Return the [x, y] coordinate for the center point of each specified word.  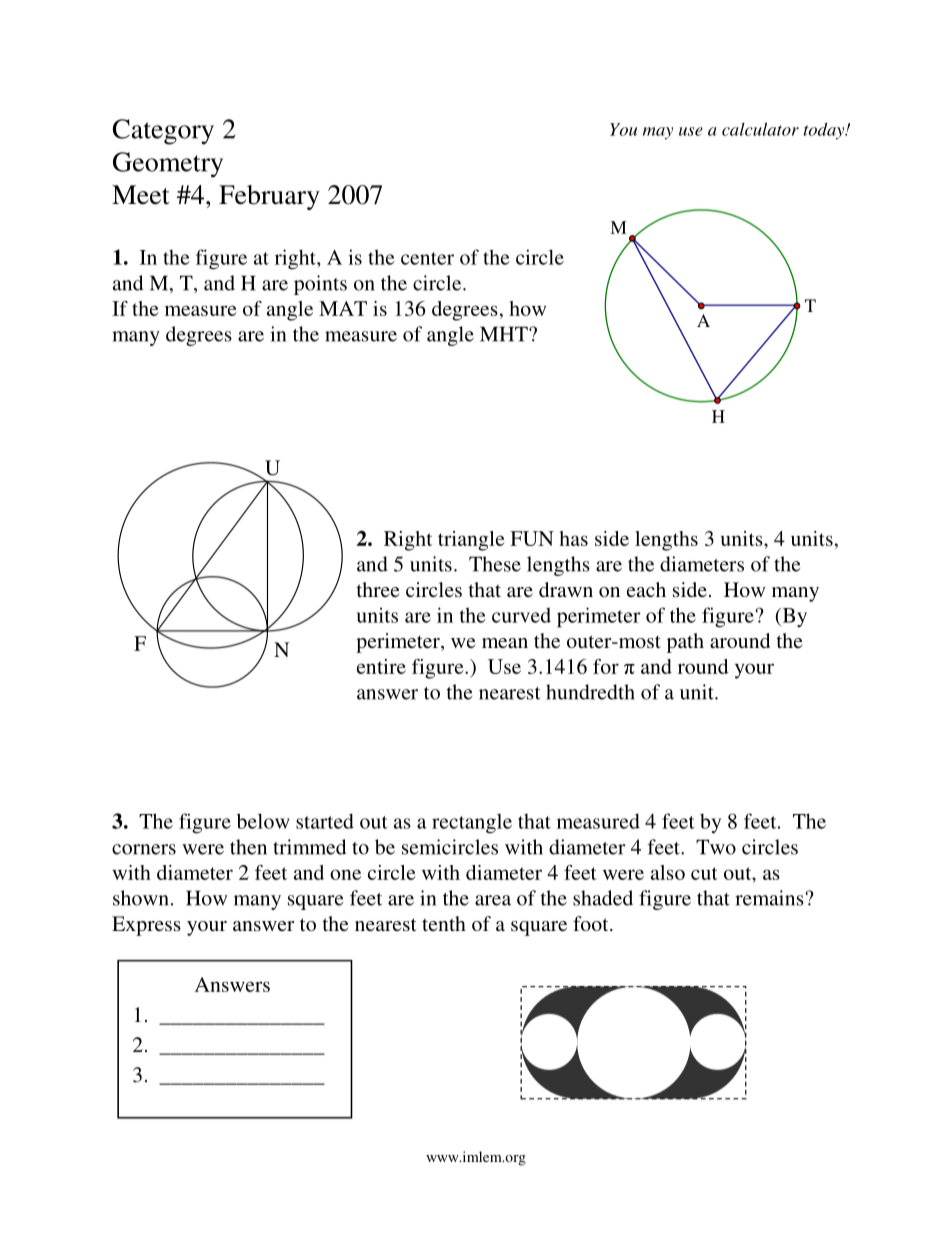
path [685, 643]
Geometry [168, 165]
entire [381, 666]
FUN [532, 538]
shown [141, 898]
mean [505, 643]
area [493, 900]
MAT [343, 308]
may [658, 133]
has [573, 538]
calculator [760, 129]
